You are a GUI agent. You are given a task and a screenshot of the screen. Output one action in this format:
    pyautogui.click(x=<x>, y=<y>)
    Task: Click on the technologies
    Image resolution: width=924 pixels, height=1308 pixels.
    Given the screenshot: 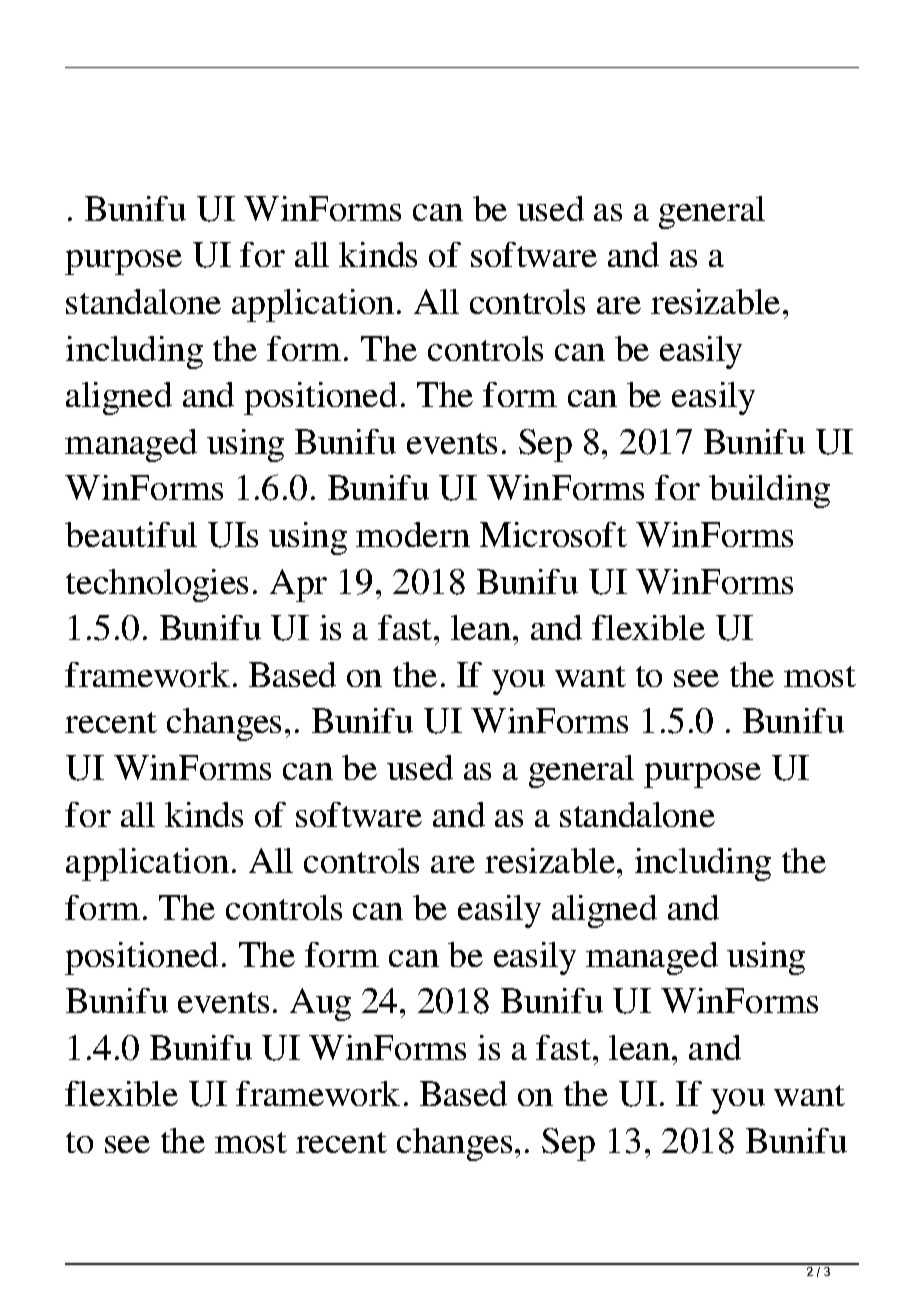 What is the action you would take?
    pyautogui.click(x=157, y=585)
